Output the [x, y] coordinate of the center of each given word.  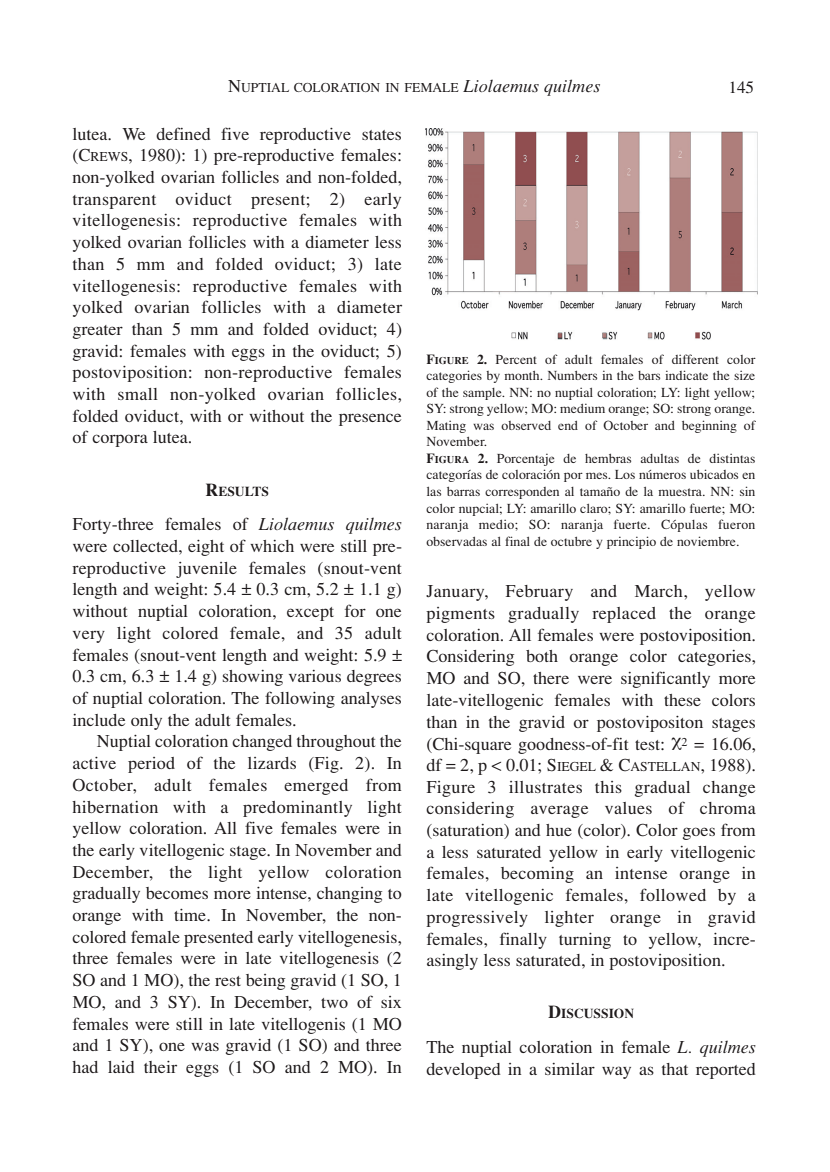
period [151, 765]
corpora [120, 440]
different [695, 359]
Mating [446, 426]
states [381, 135]
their [160, 1067]
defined [183, 133]
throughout [336, 743]
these [682, 700]
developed [463, 1071]
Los [625, 474]
